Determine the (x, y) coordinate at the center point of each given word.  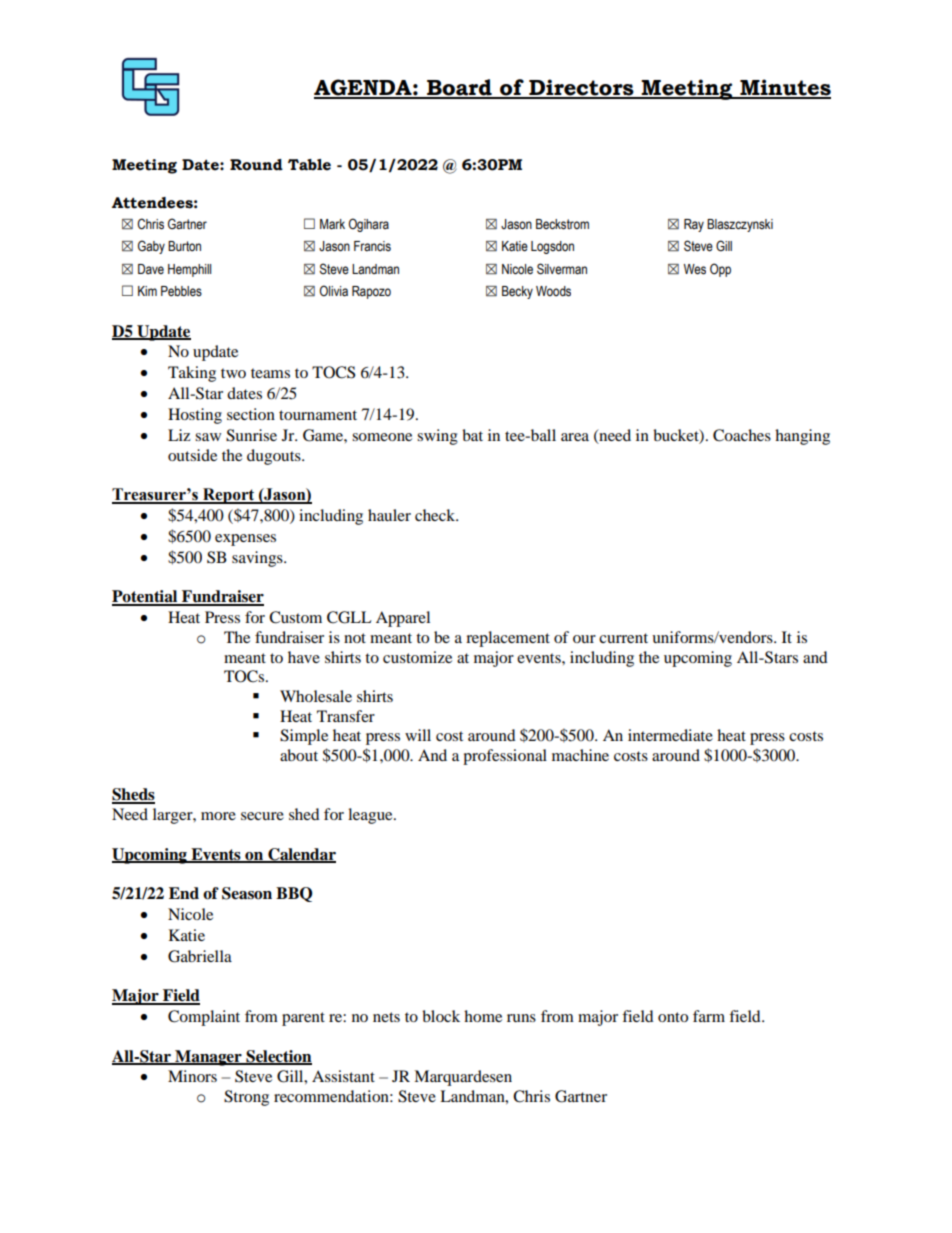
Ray (694, 225)
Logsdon (552, 247)
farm (709, 1016)
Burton (184, 246)
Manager (208, 1058)
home (483, 1016)
